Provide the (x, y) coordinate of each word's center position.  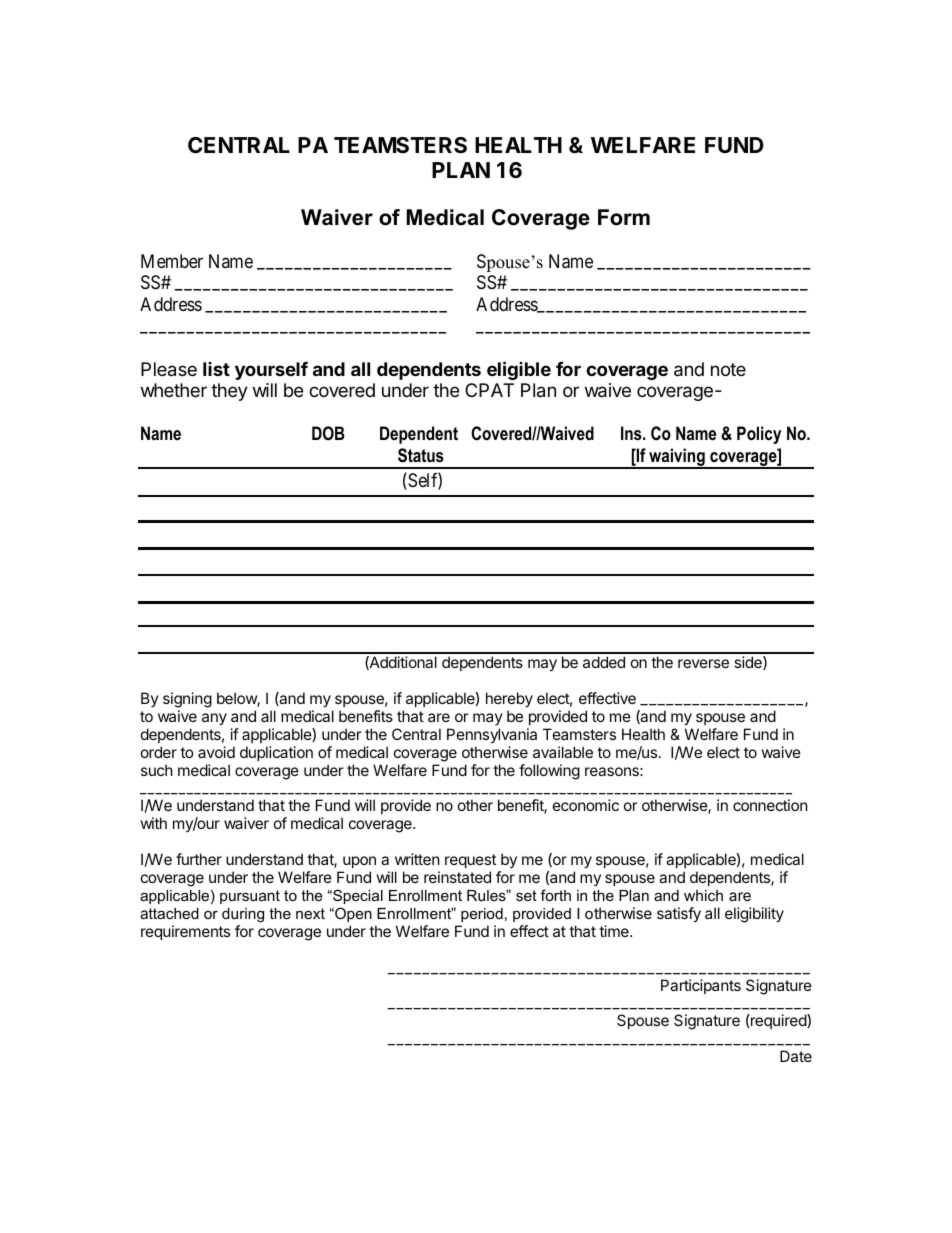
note (728, 369)
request (470, 861)
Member (172, 261)
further (199, 859)
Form (624, 217)
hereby (509, 699)
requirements (185, 932)
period (482, 915)
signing (187, 700)
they (229, 392)
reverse (703, 663)
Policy (759, 435)
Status (421, 455)
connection (770, 805)
